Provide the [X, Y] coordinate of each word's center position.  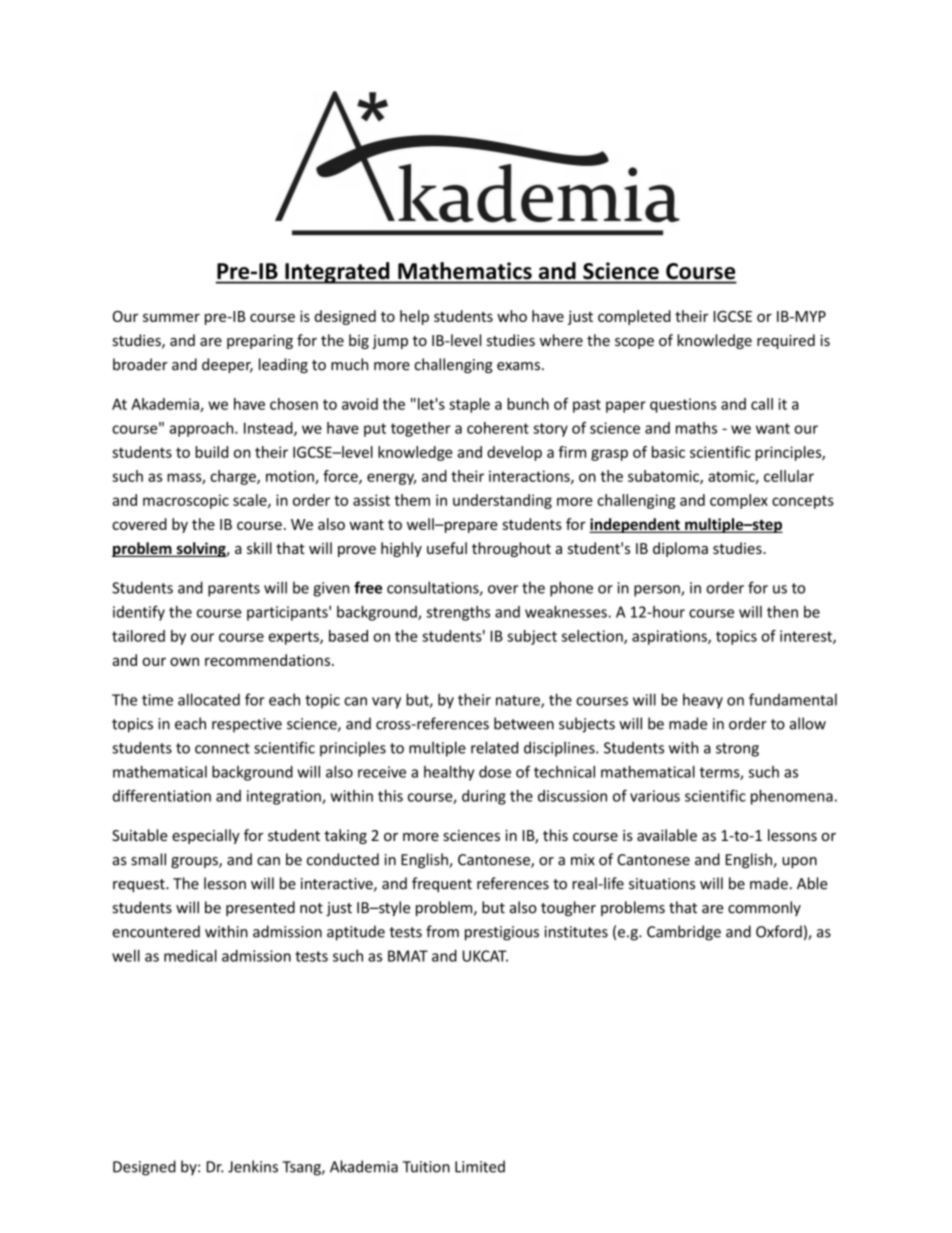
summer [171, 317]
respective [247, 725]
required [786, 341]
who [512, 316]
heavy [703, 701]
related [494, 747]
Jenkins [253, 1166]
